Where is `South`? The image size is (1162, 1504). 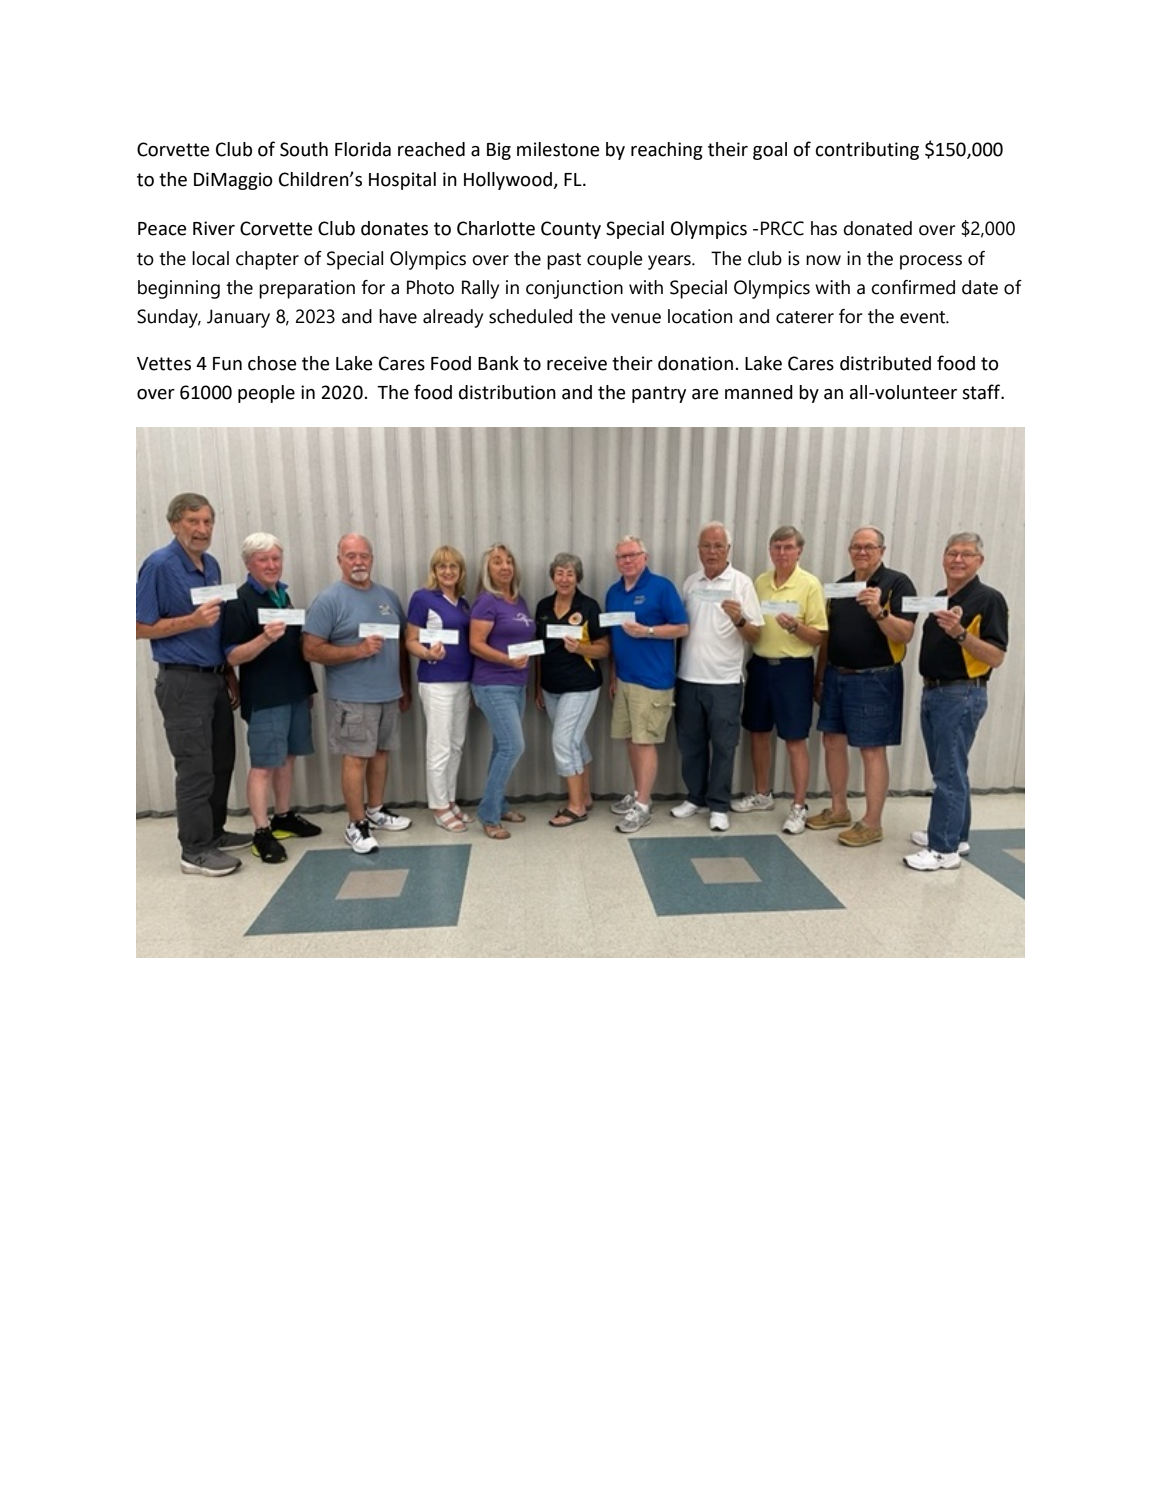
South is located at coordinates (304, 149).
